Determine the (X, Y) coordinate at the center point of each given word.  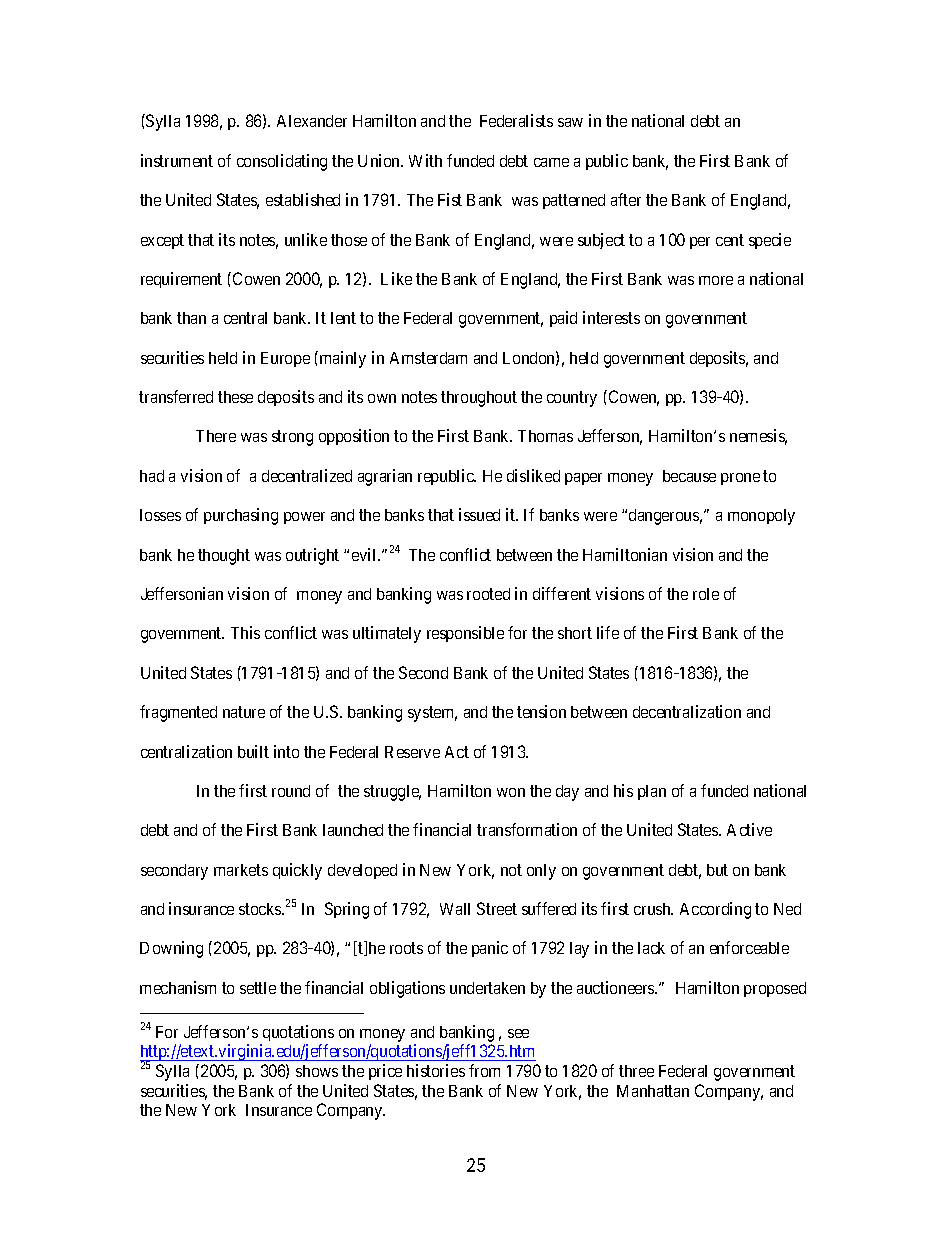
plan (652, 792)
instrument (177, 160)
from (484, 1070)
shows (317, 1071)
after (626, 199)
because (689, 476)
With (425, 160)
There (216, 436)
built (253, 751)
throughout (479, 399)
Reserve (412, 752)
